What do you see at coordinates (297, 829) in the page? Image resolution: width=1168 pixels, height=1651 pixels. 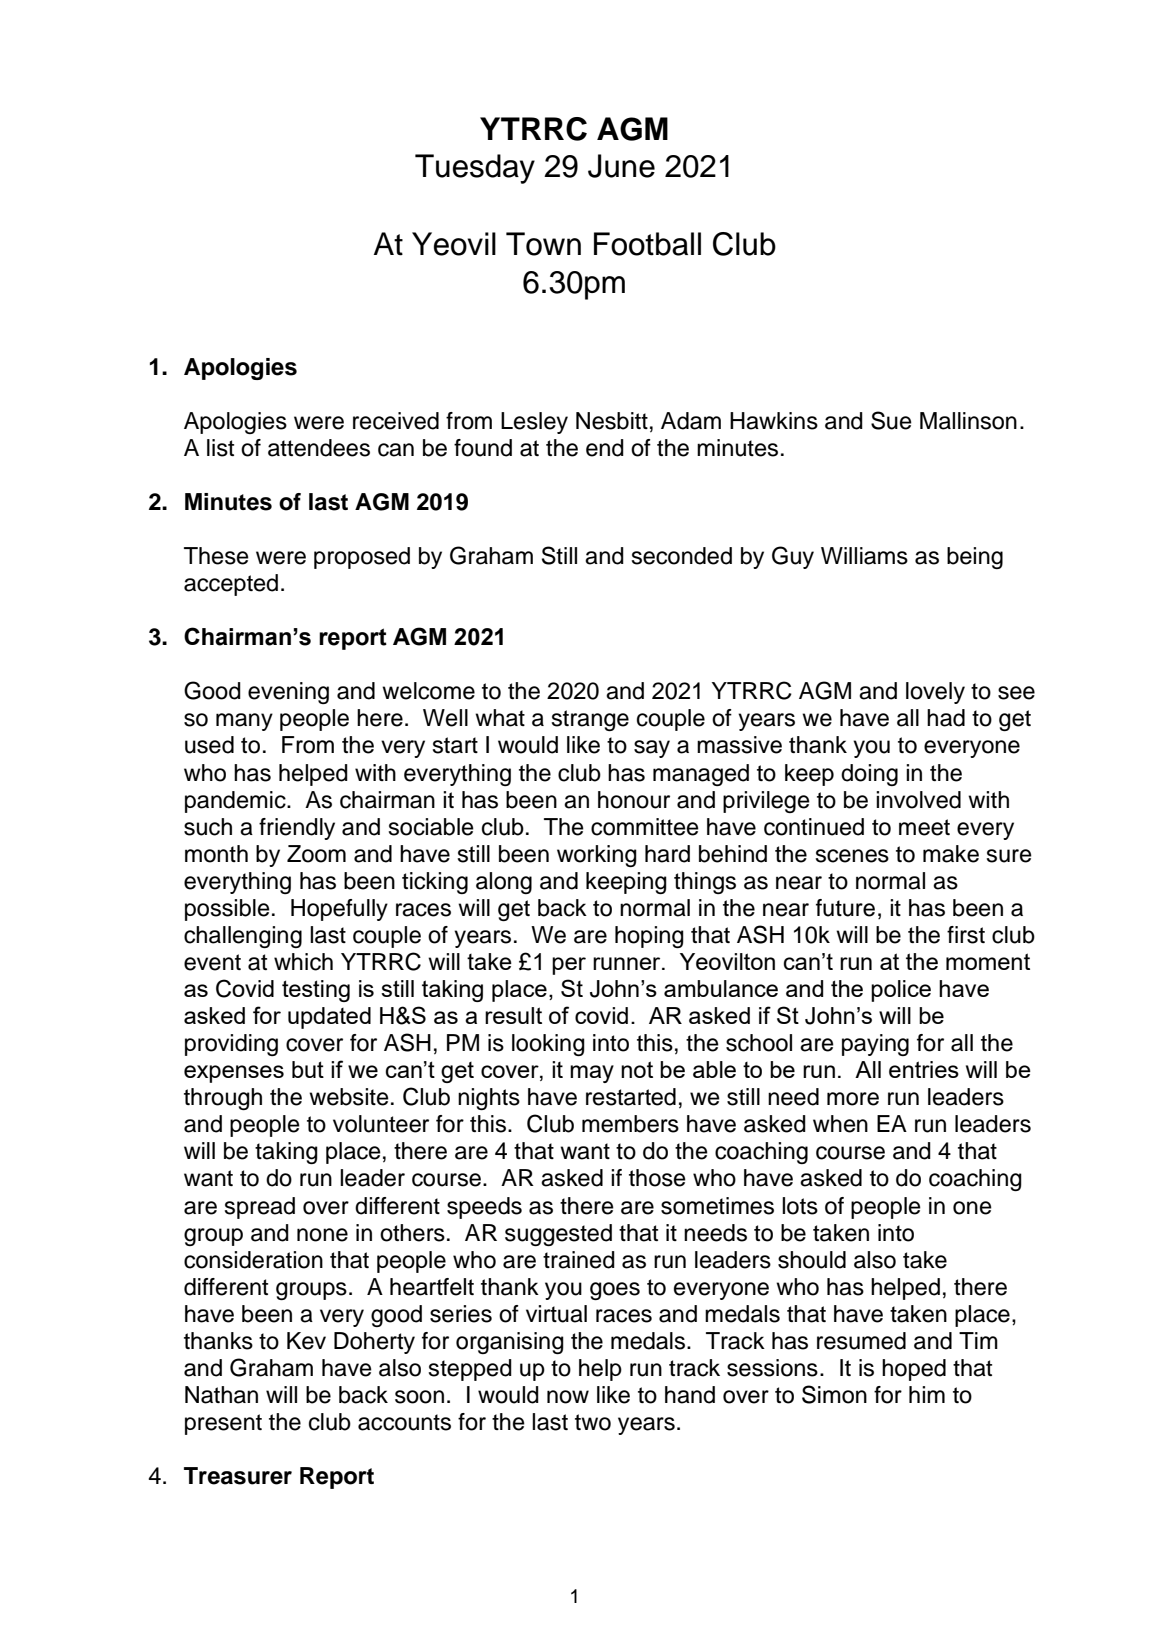 I see `friendly` at bounding box center [297, 829].
